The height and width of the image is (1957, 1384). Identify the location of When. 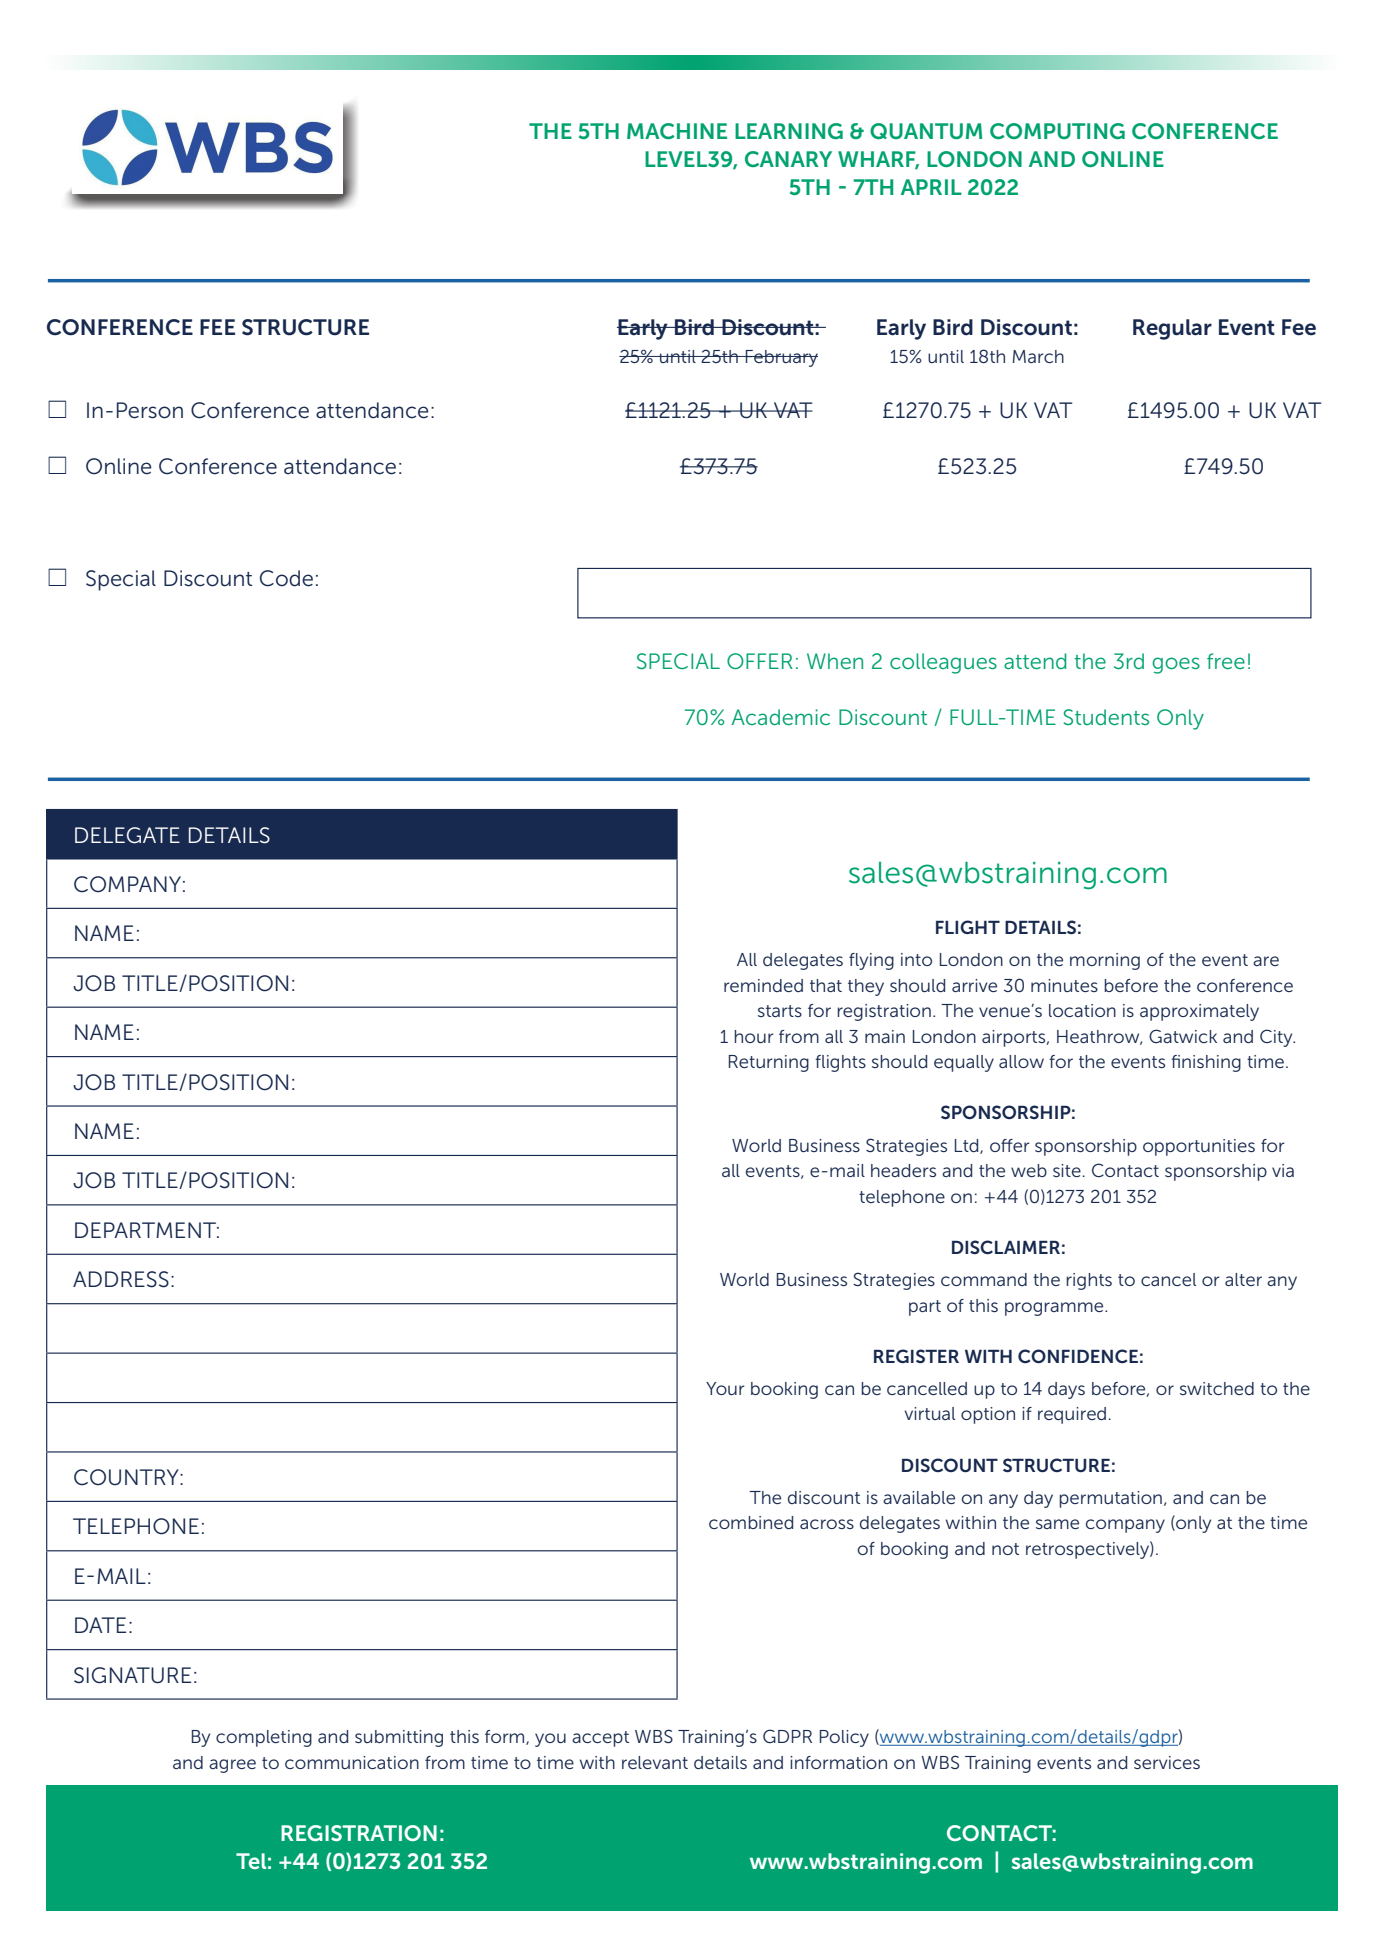
(835, 661).
